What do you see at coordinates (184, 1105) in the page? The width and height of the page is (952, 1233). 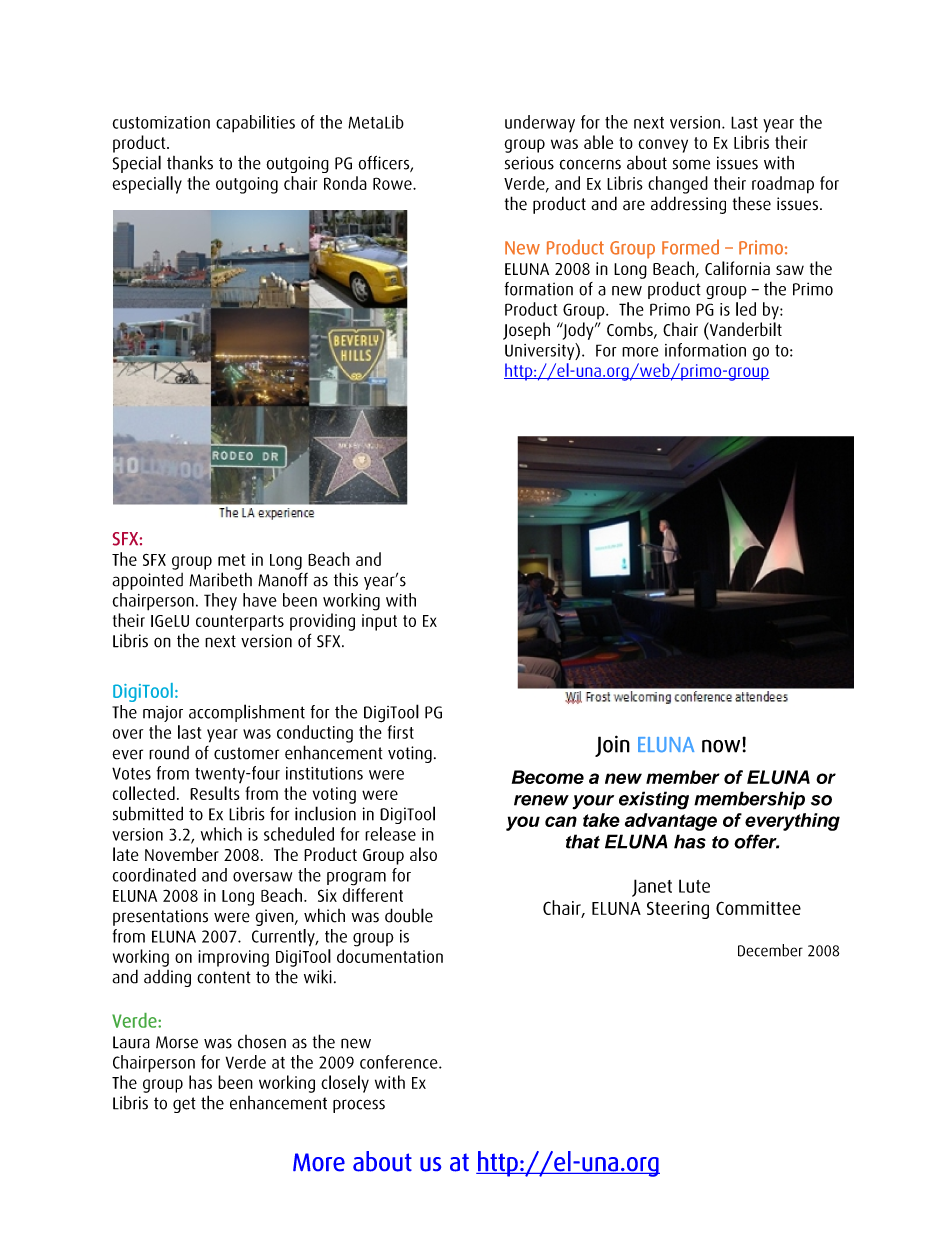 I see `get` at bounding box center [184, 1105].
